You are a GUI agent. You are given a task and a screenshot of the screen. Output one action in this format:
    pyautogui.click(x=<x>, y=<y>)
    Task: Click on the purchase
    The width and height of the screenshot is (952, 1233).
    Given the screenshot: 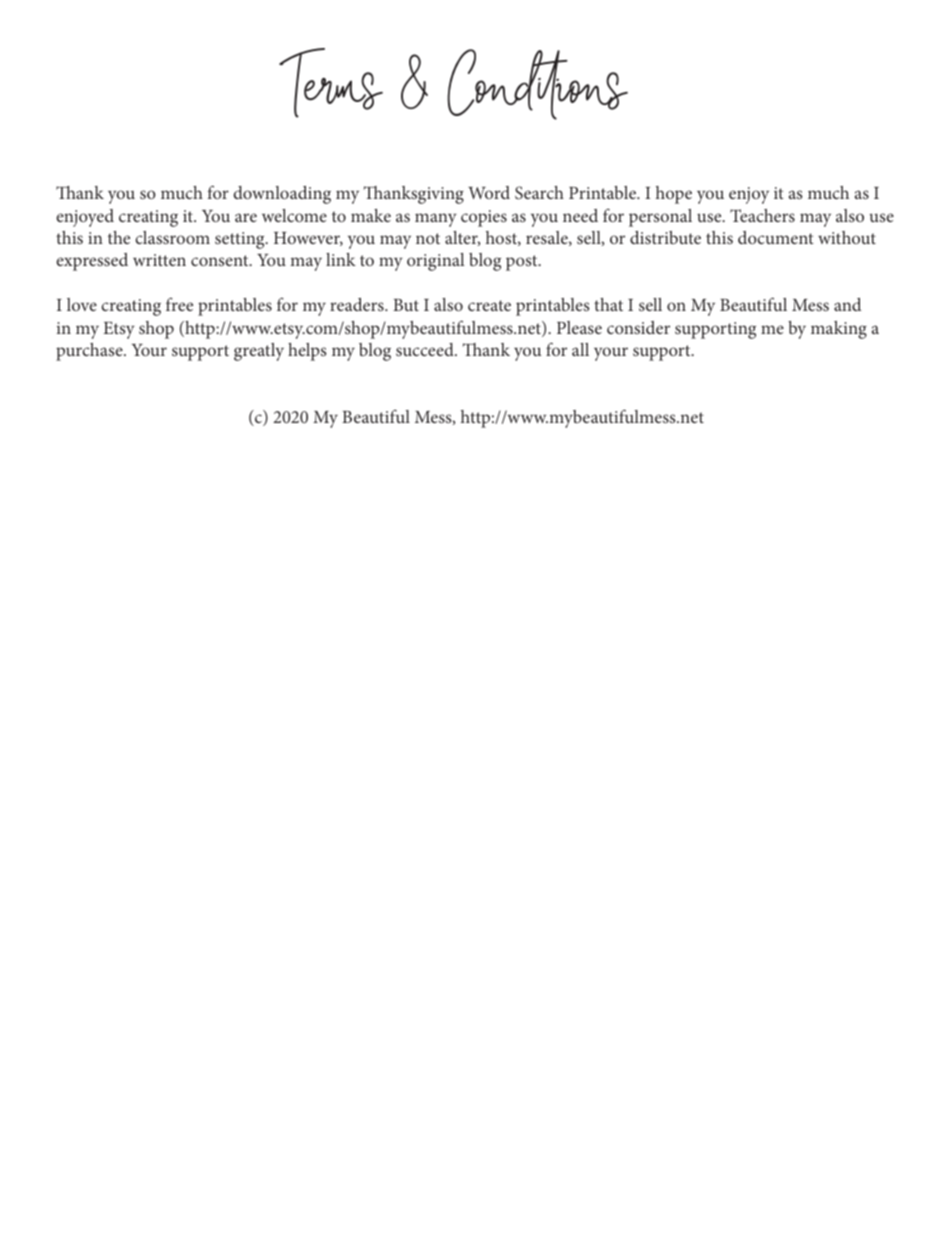 What is the action you would take?
    pyautogui.click(x=90, y=352)
